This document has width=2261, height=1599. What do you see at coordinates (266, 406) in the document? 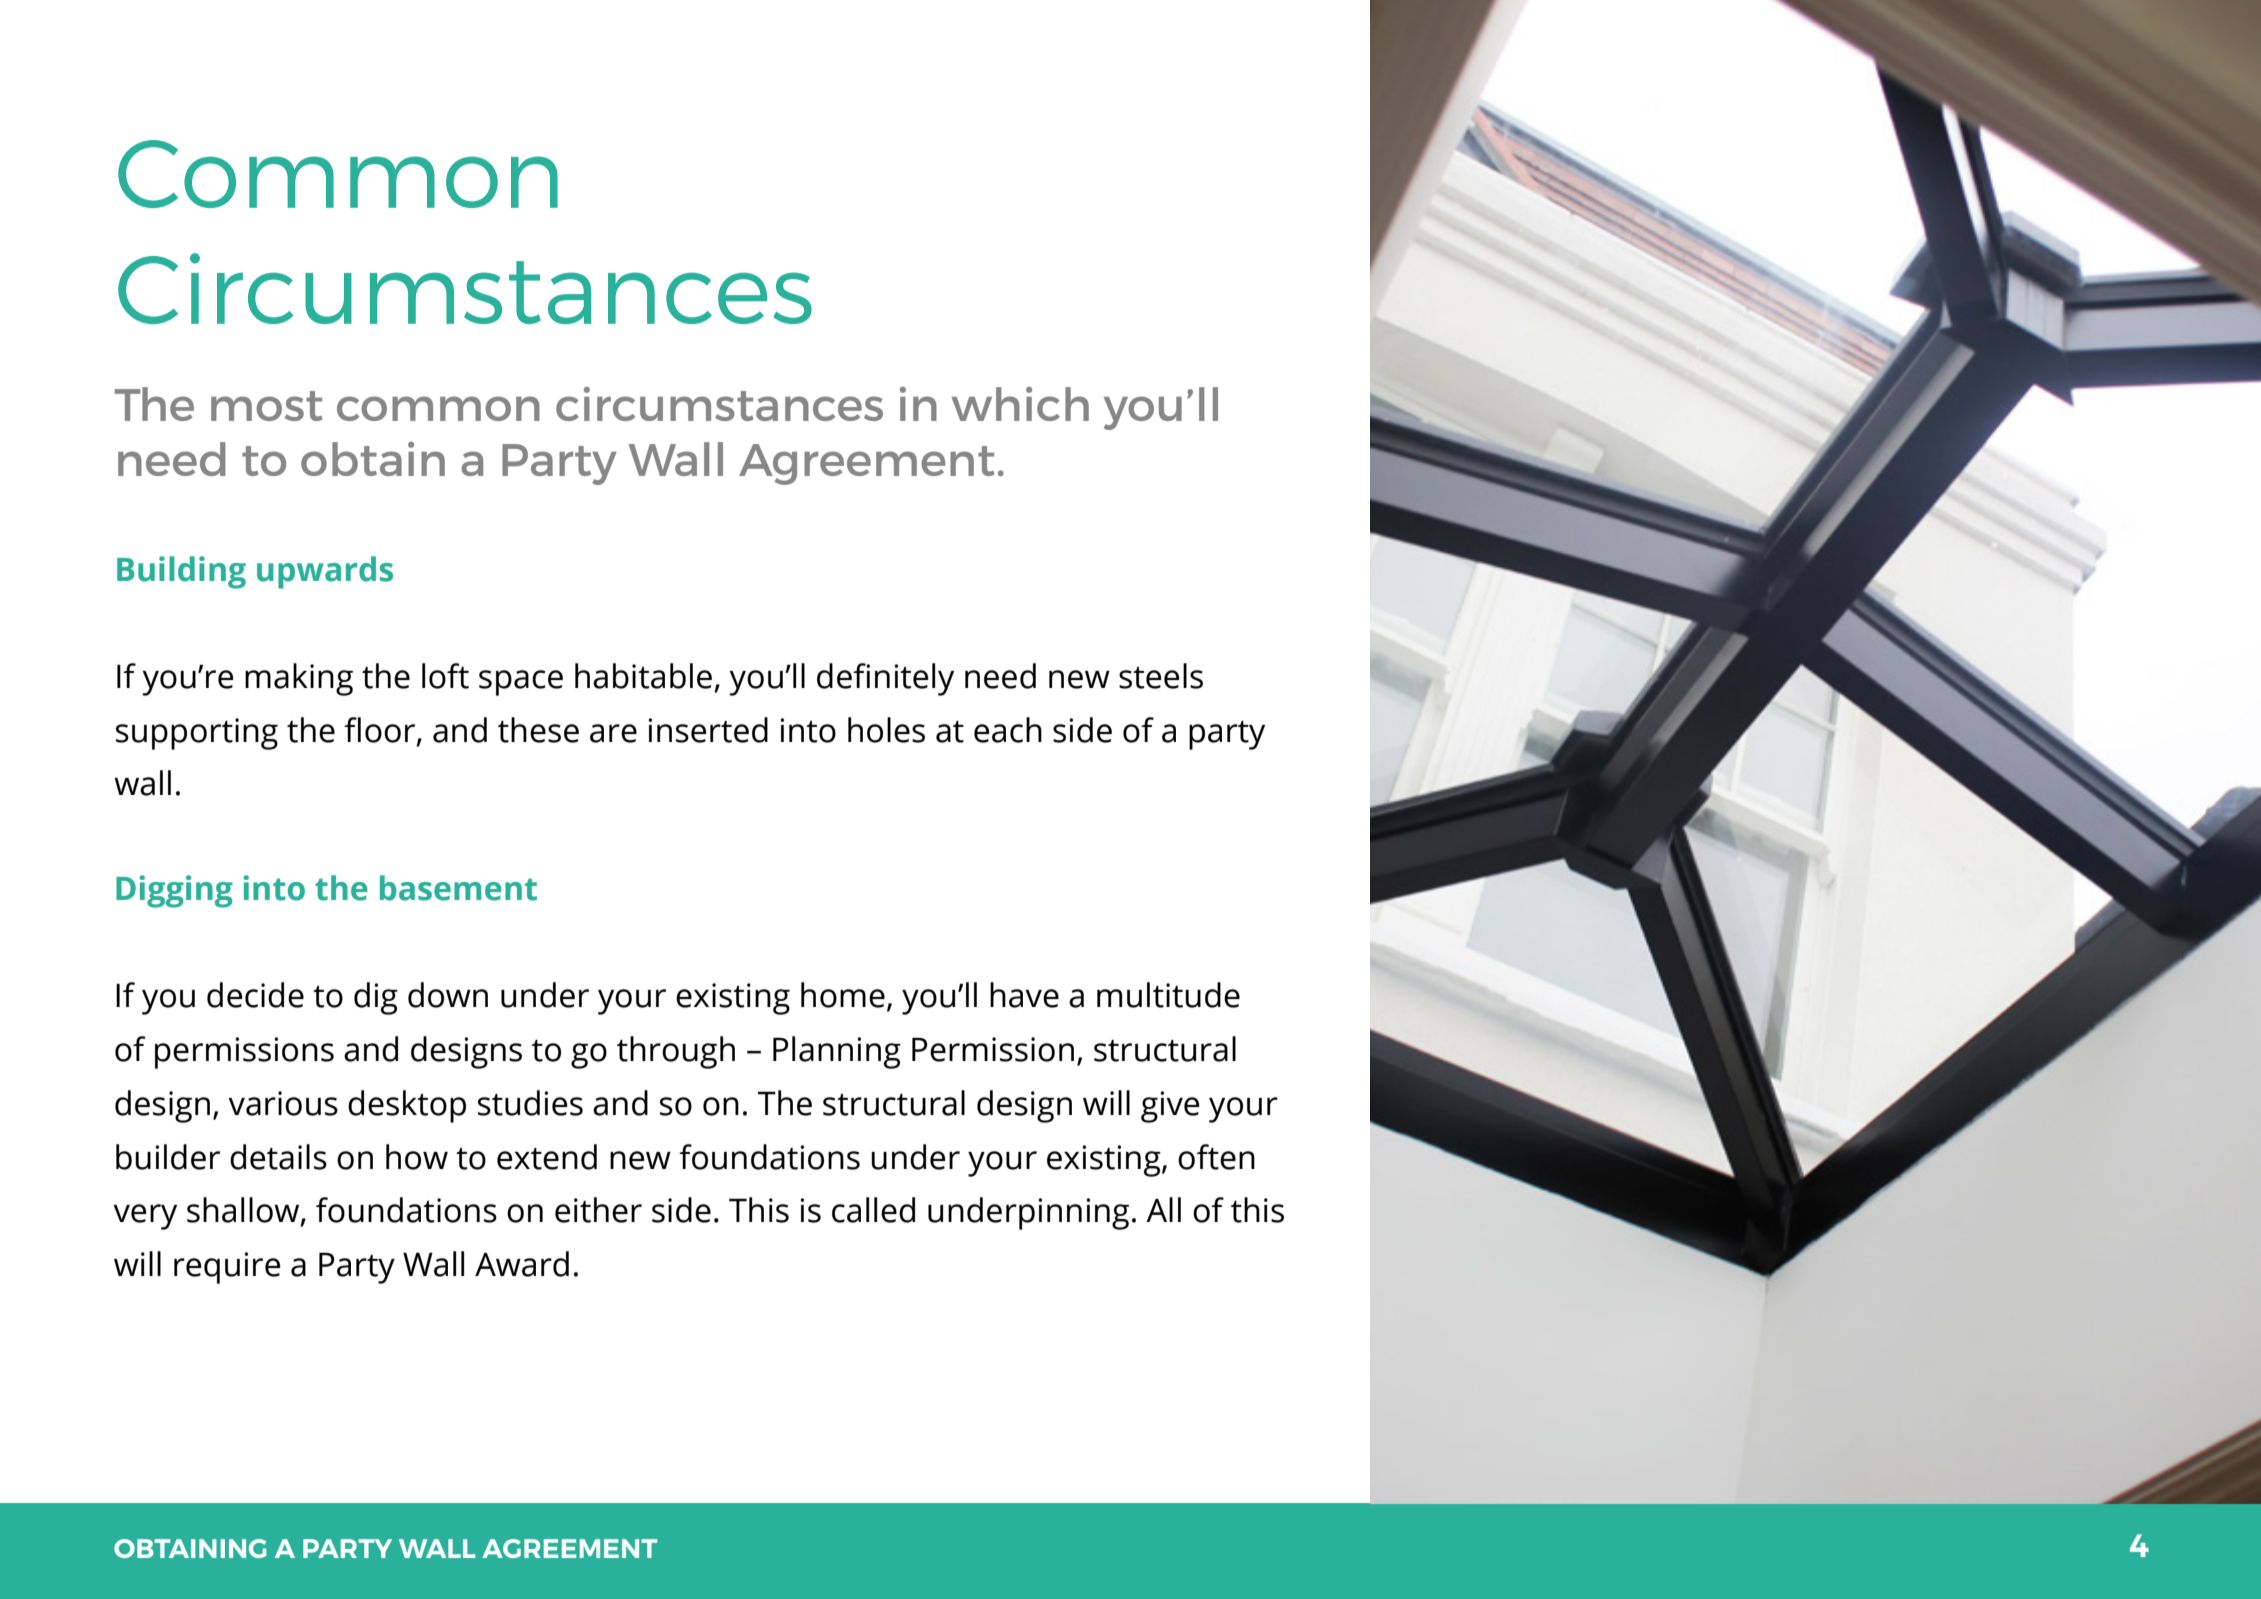
I see `most` at bounding box center [266, 406].
